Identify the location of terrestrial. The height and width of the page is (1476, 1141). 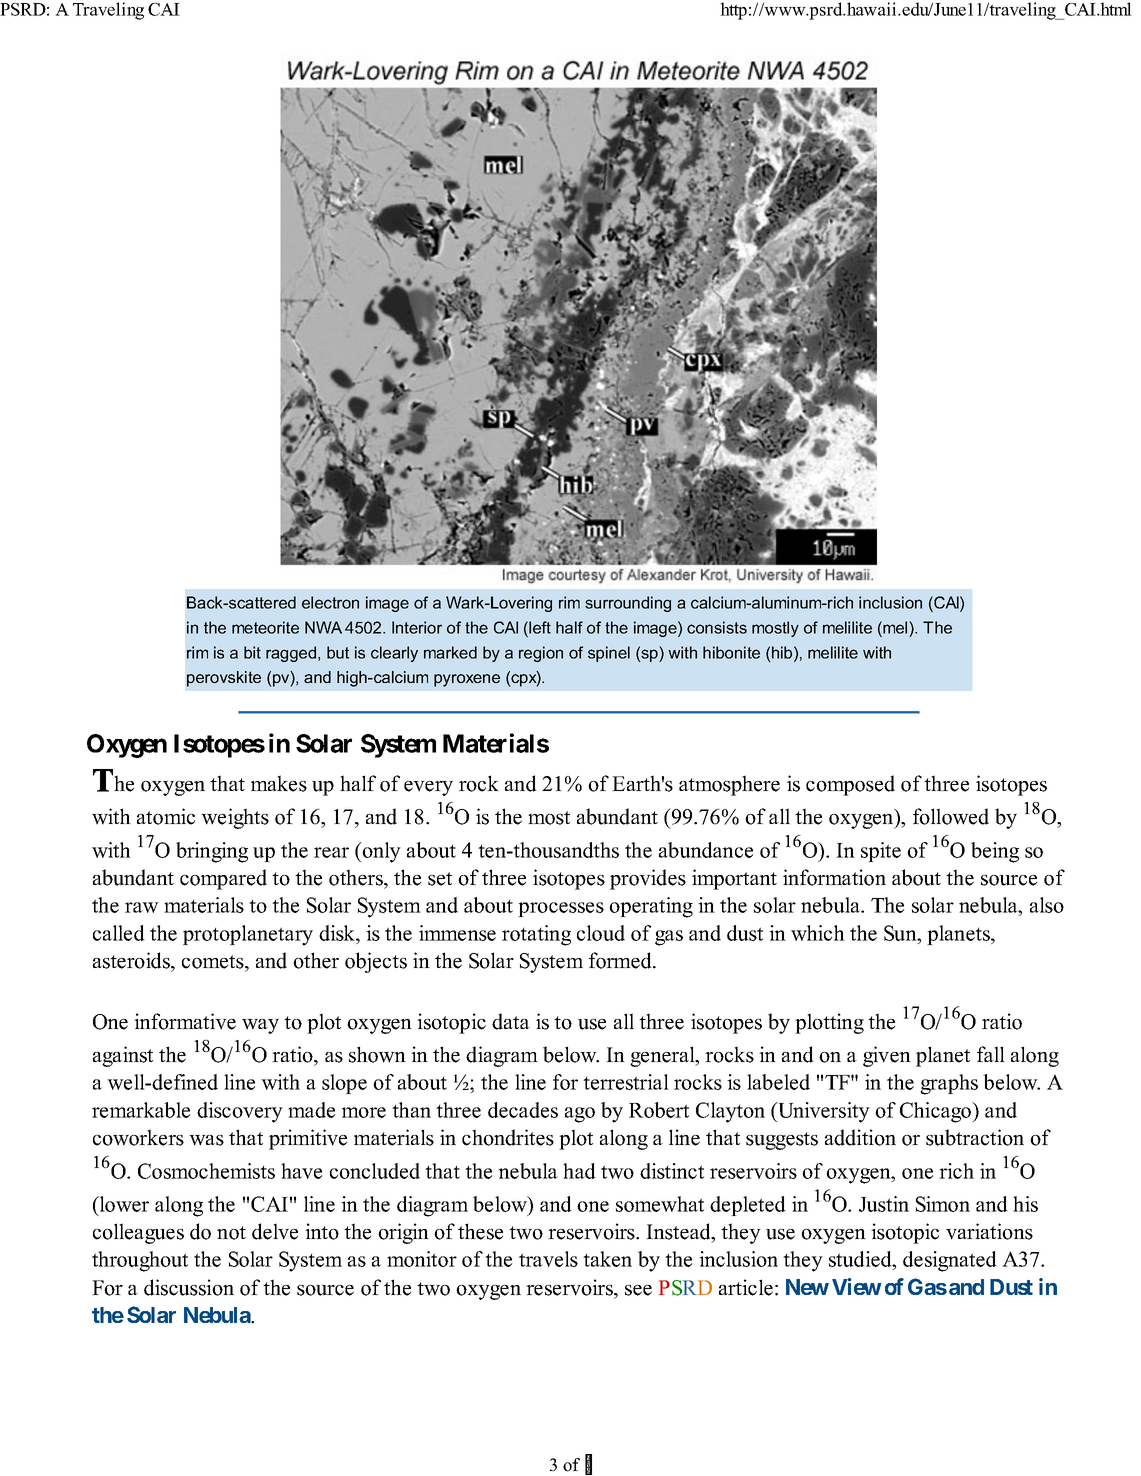
(626, 1082).
